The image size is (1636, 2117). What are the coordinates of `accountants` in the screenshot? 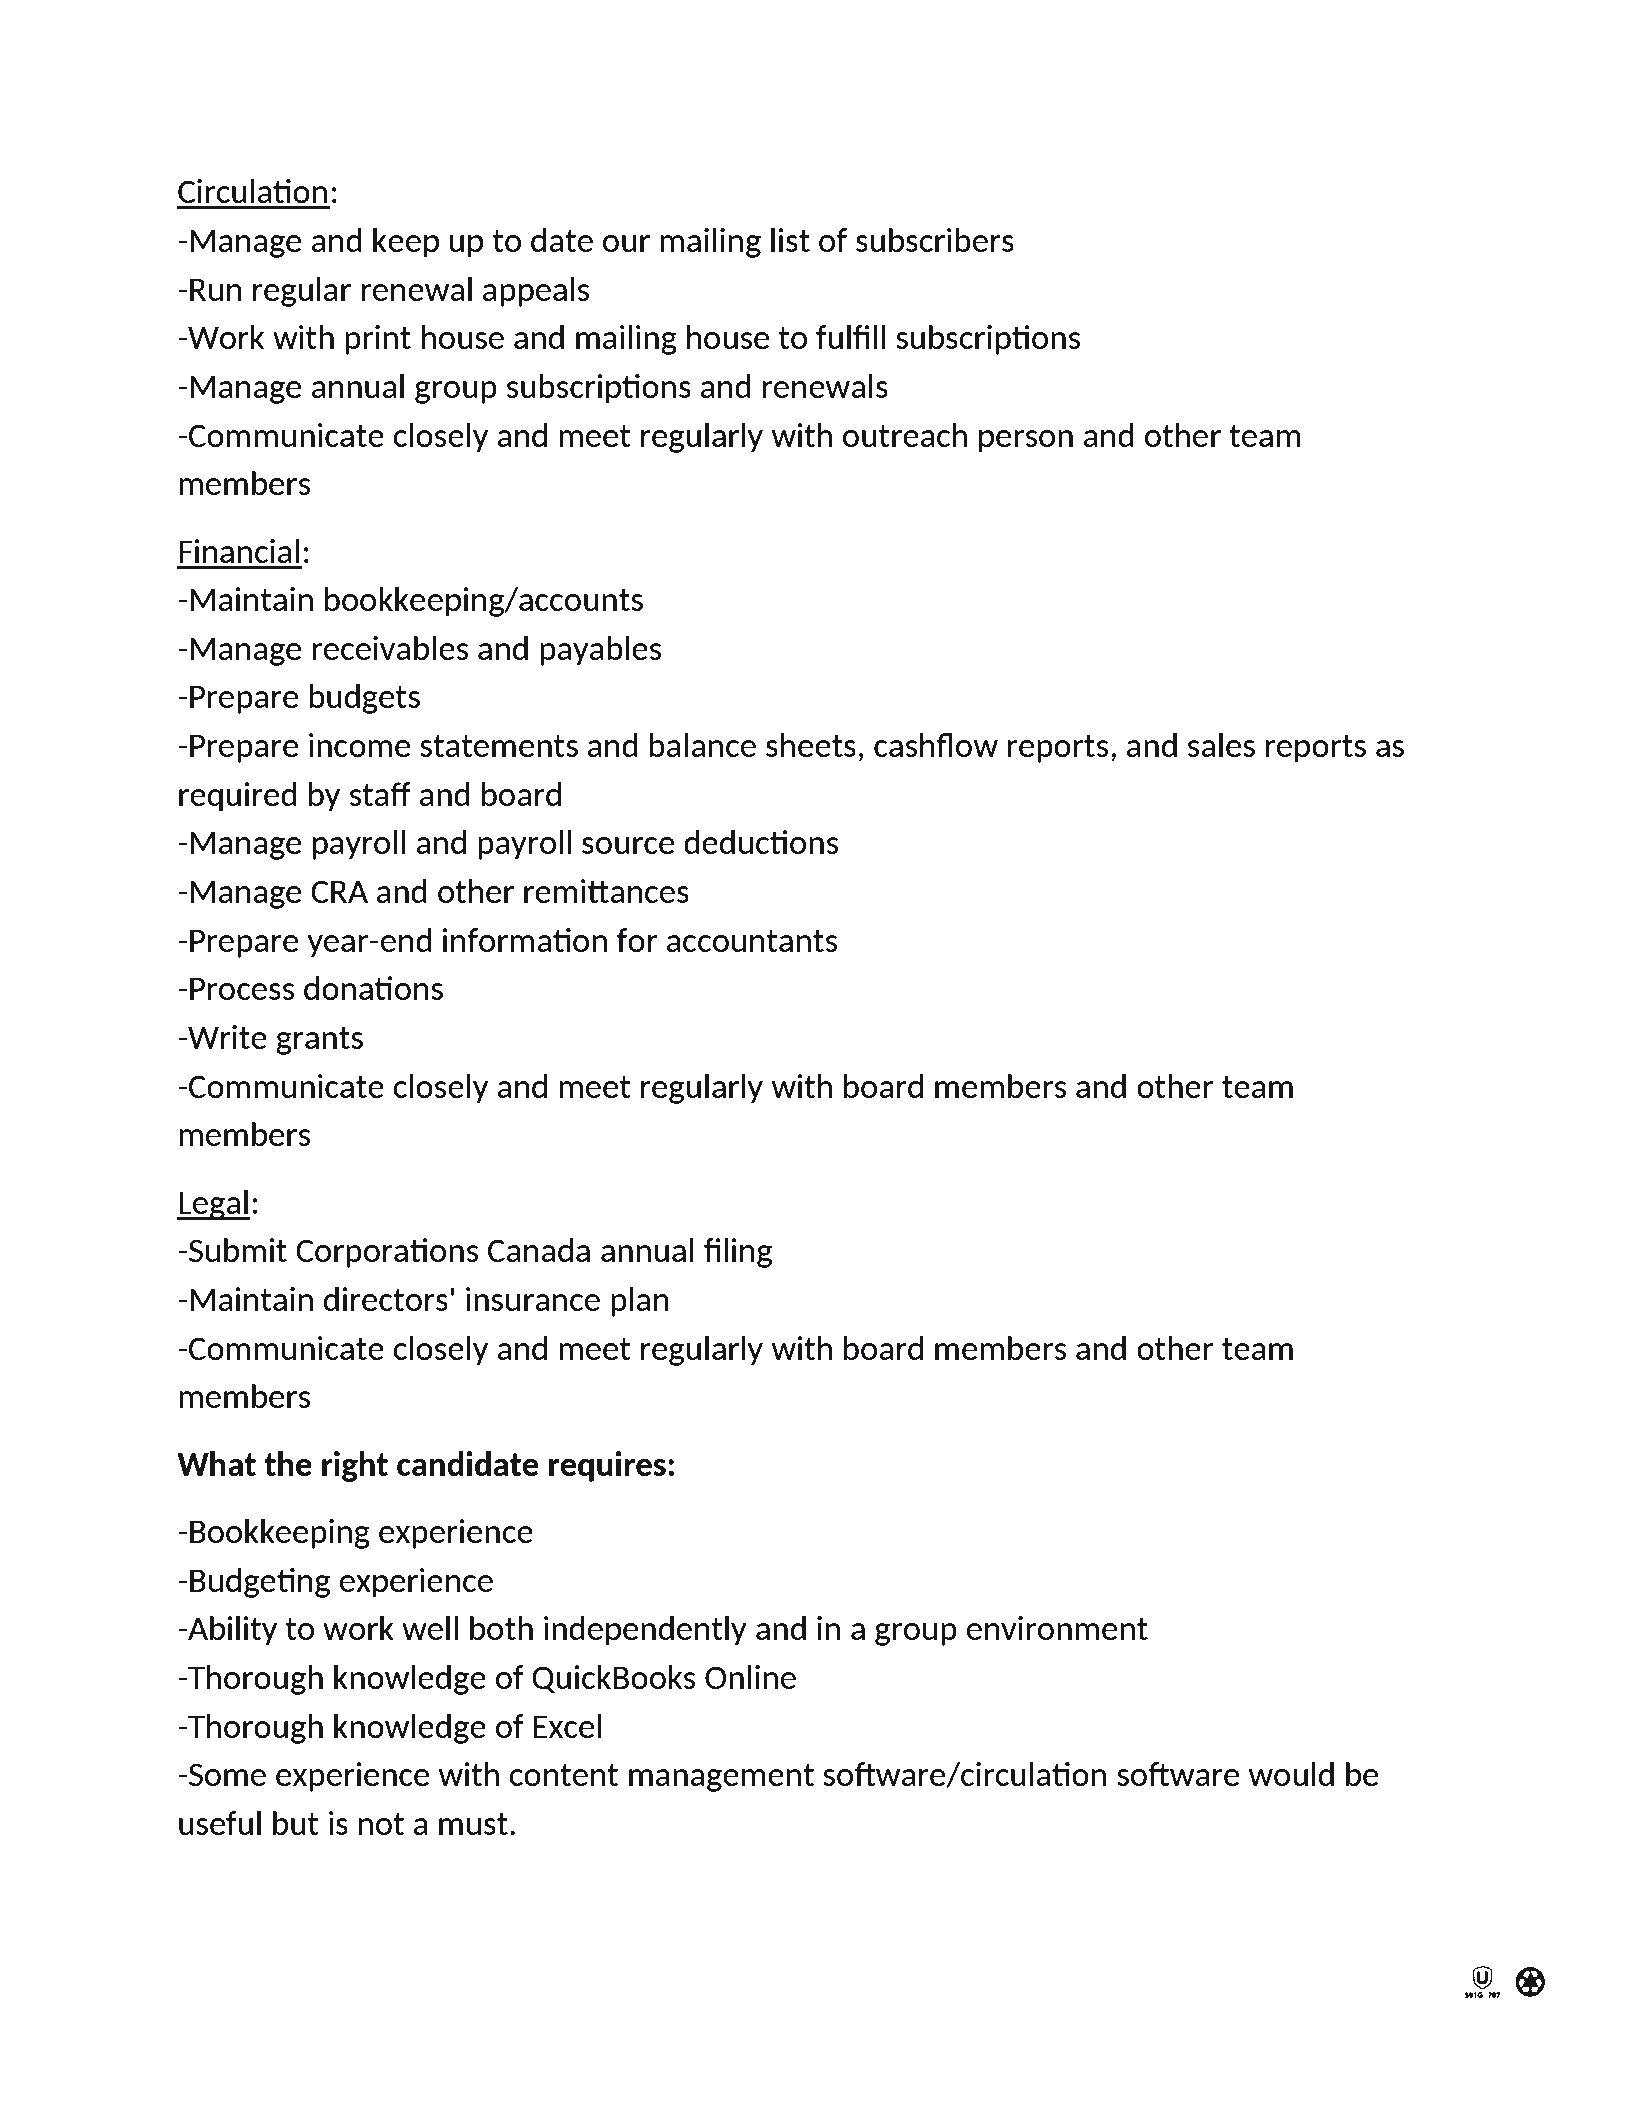 It's located at (752, 940).
